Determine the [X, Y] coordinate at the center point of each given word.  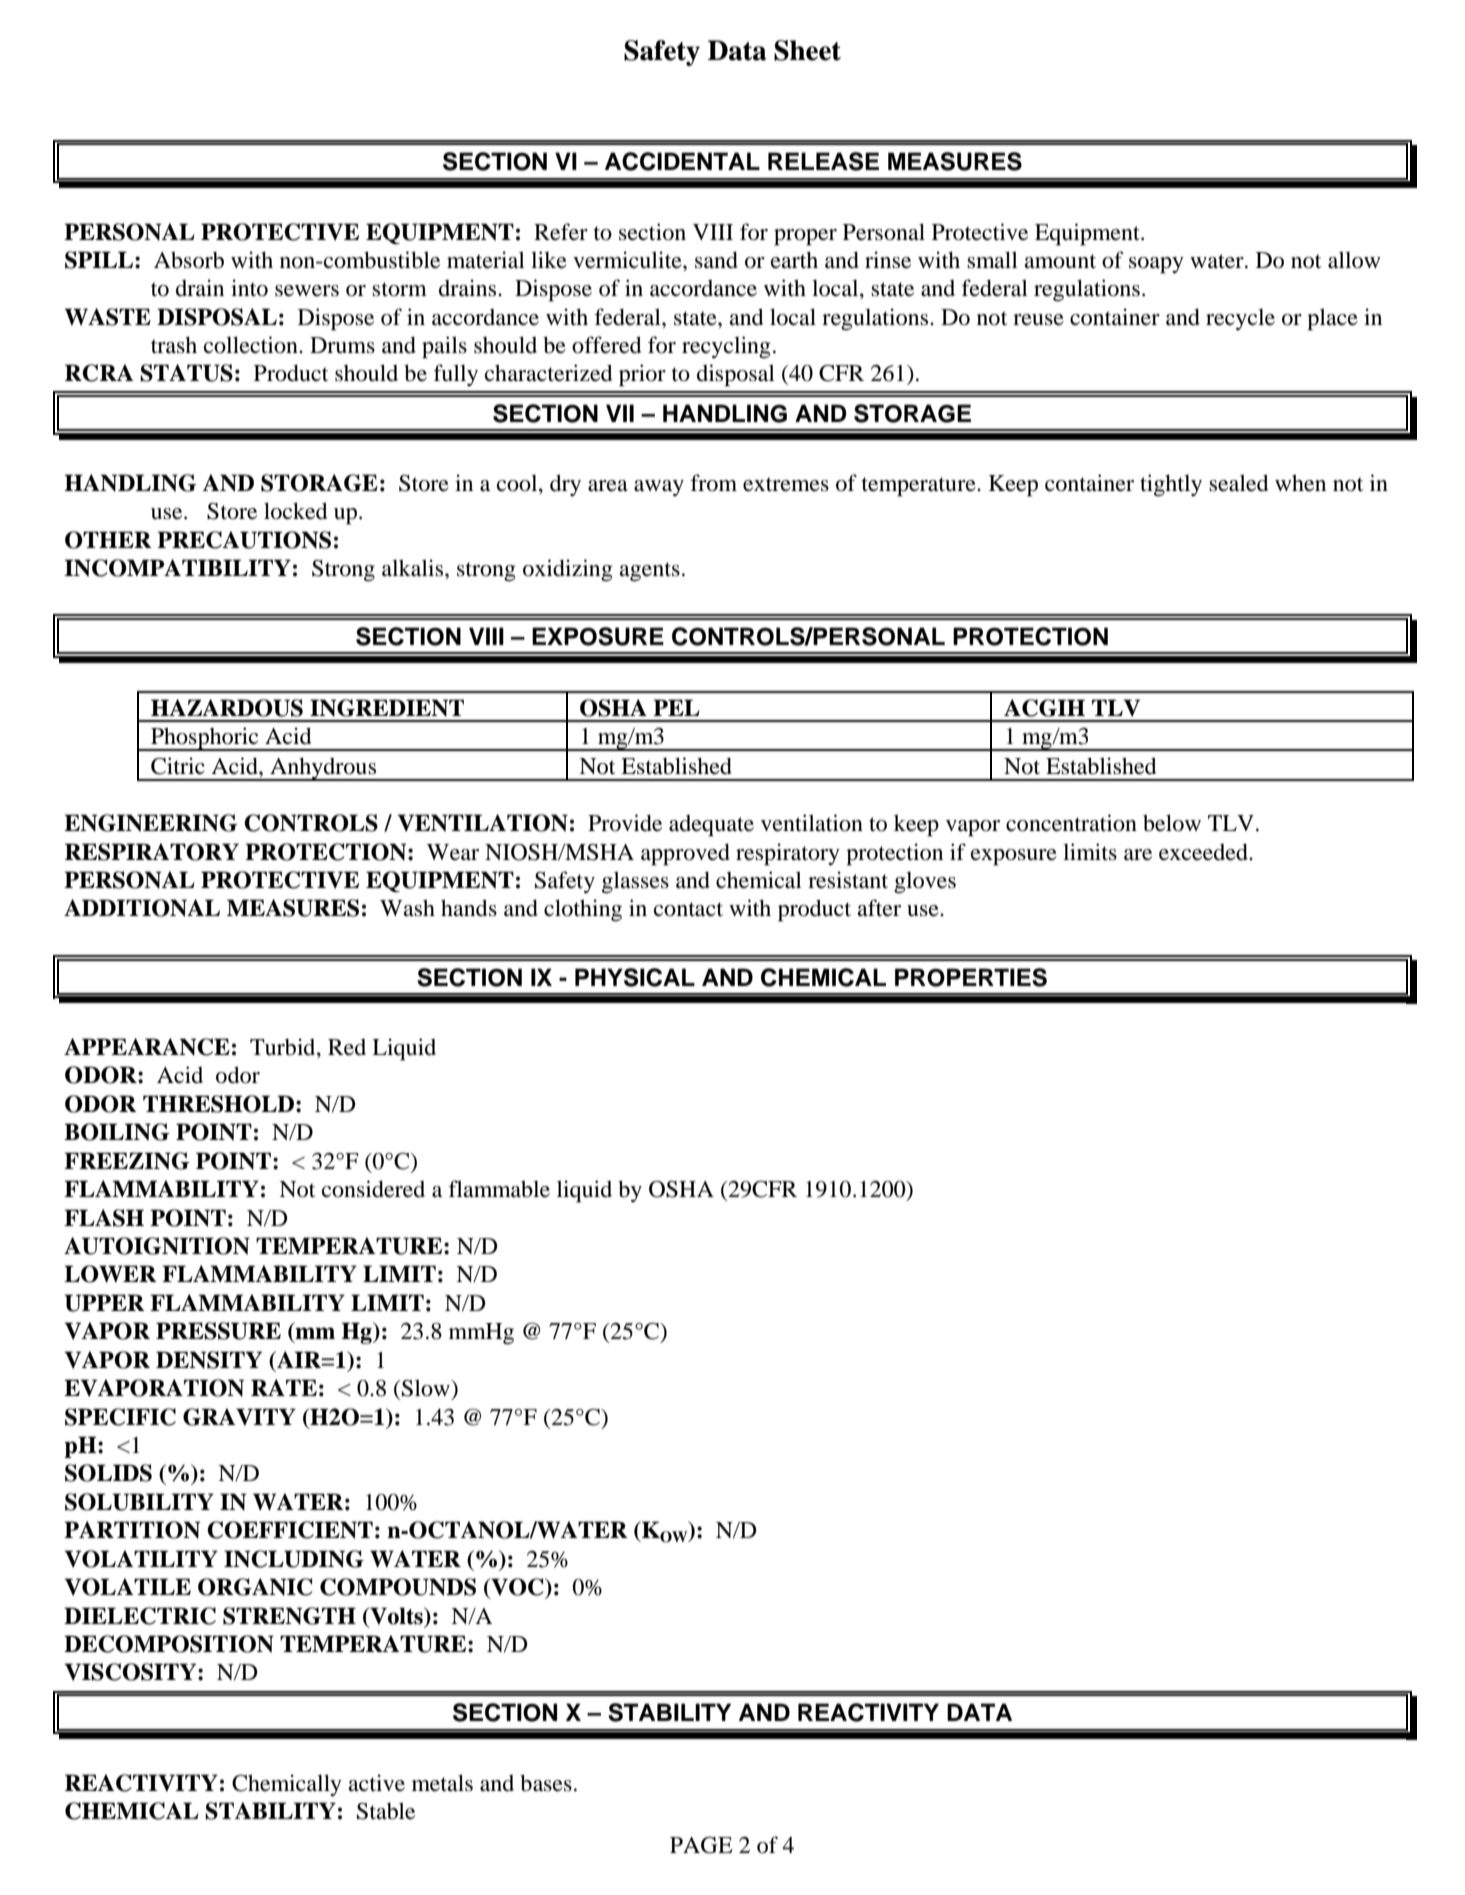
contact [688, 909]
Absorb [189, 260]
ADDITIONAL [142, 908]
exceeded [1204, 852]
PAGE [701, 1845]
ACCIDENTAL [682, 161]
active [376, 1783]
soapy [1156, 265]
